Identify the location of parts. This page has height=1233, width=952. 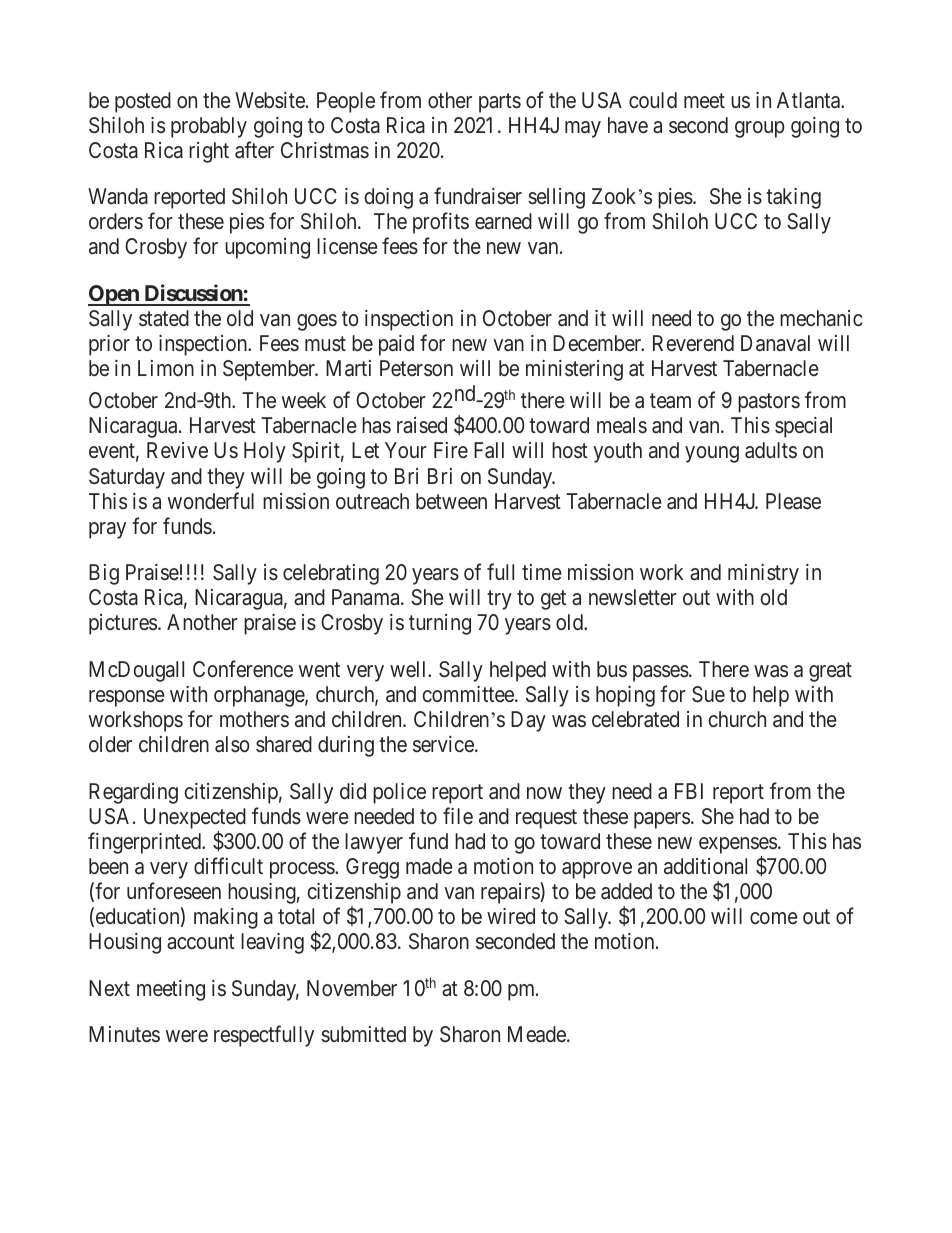
(500, 103).
